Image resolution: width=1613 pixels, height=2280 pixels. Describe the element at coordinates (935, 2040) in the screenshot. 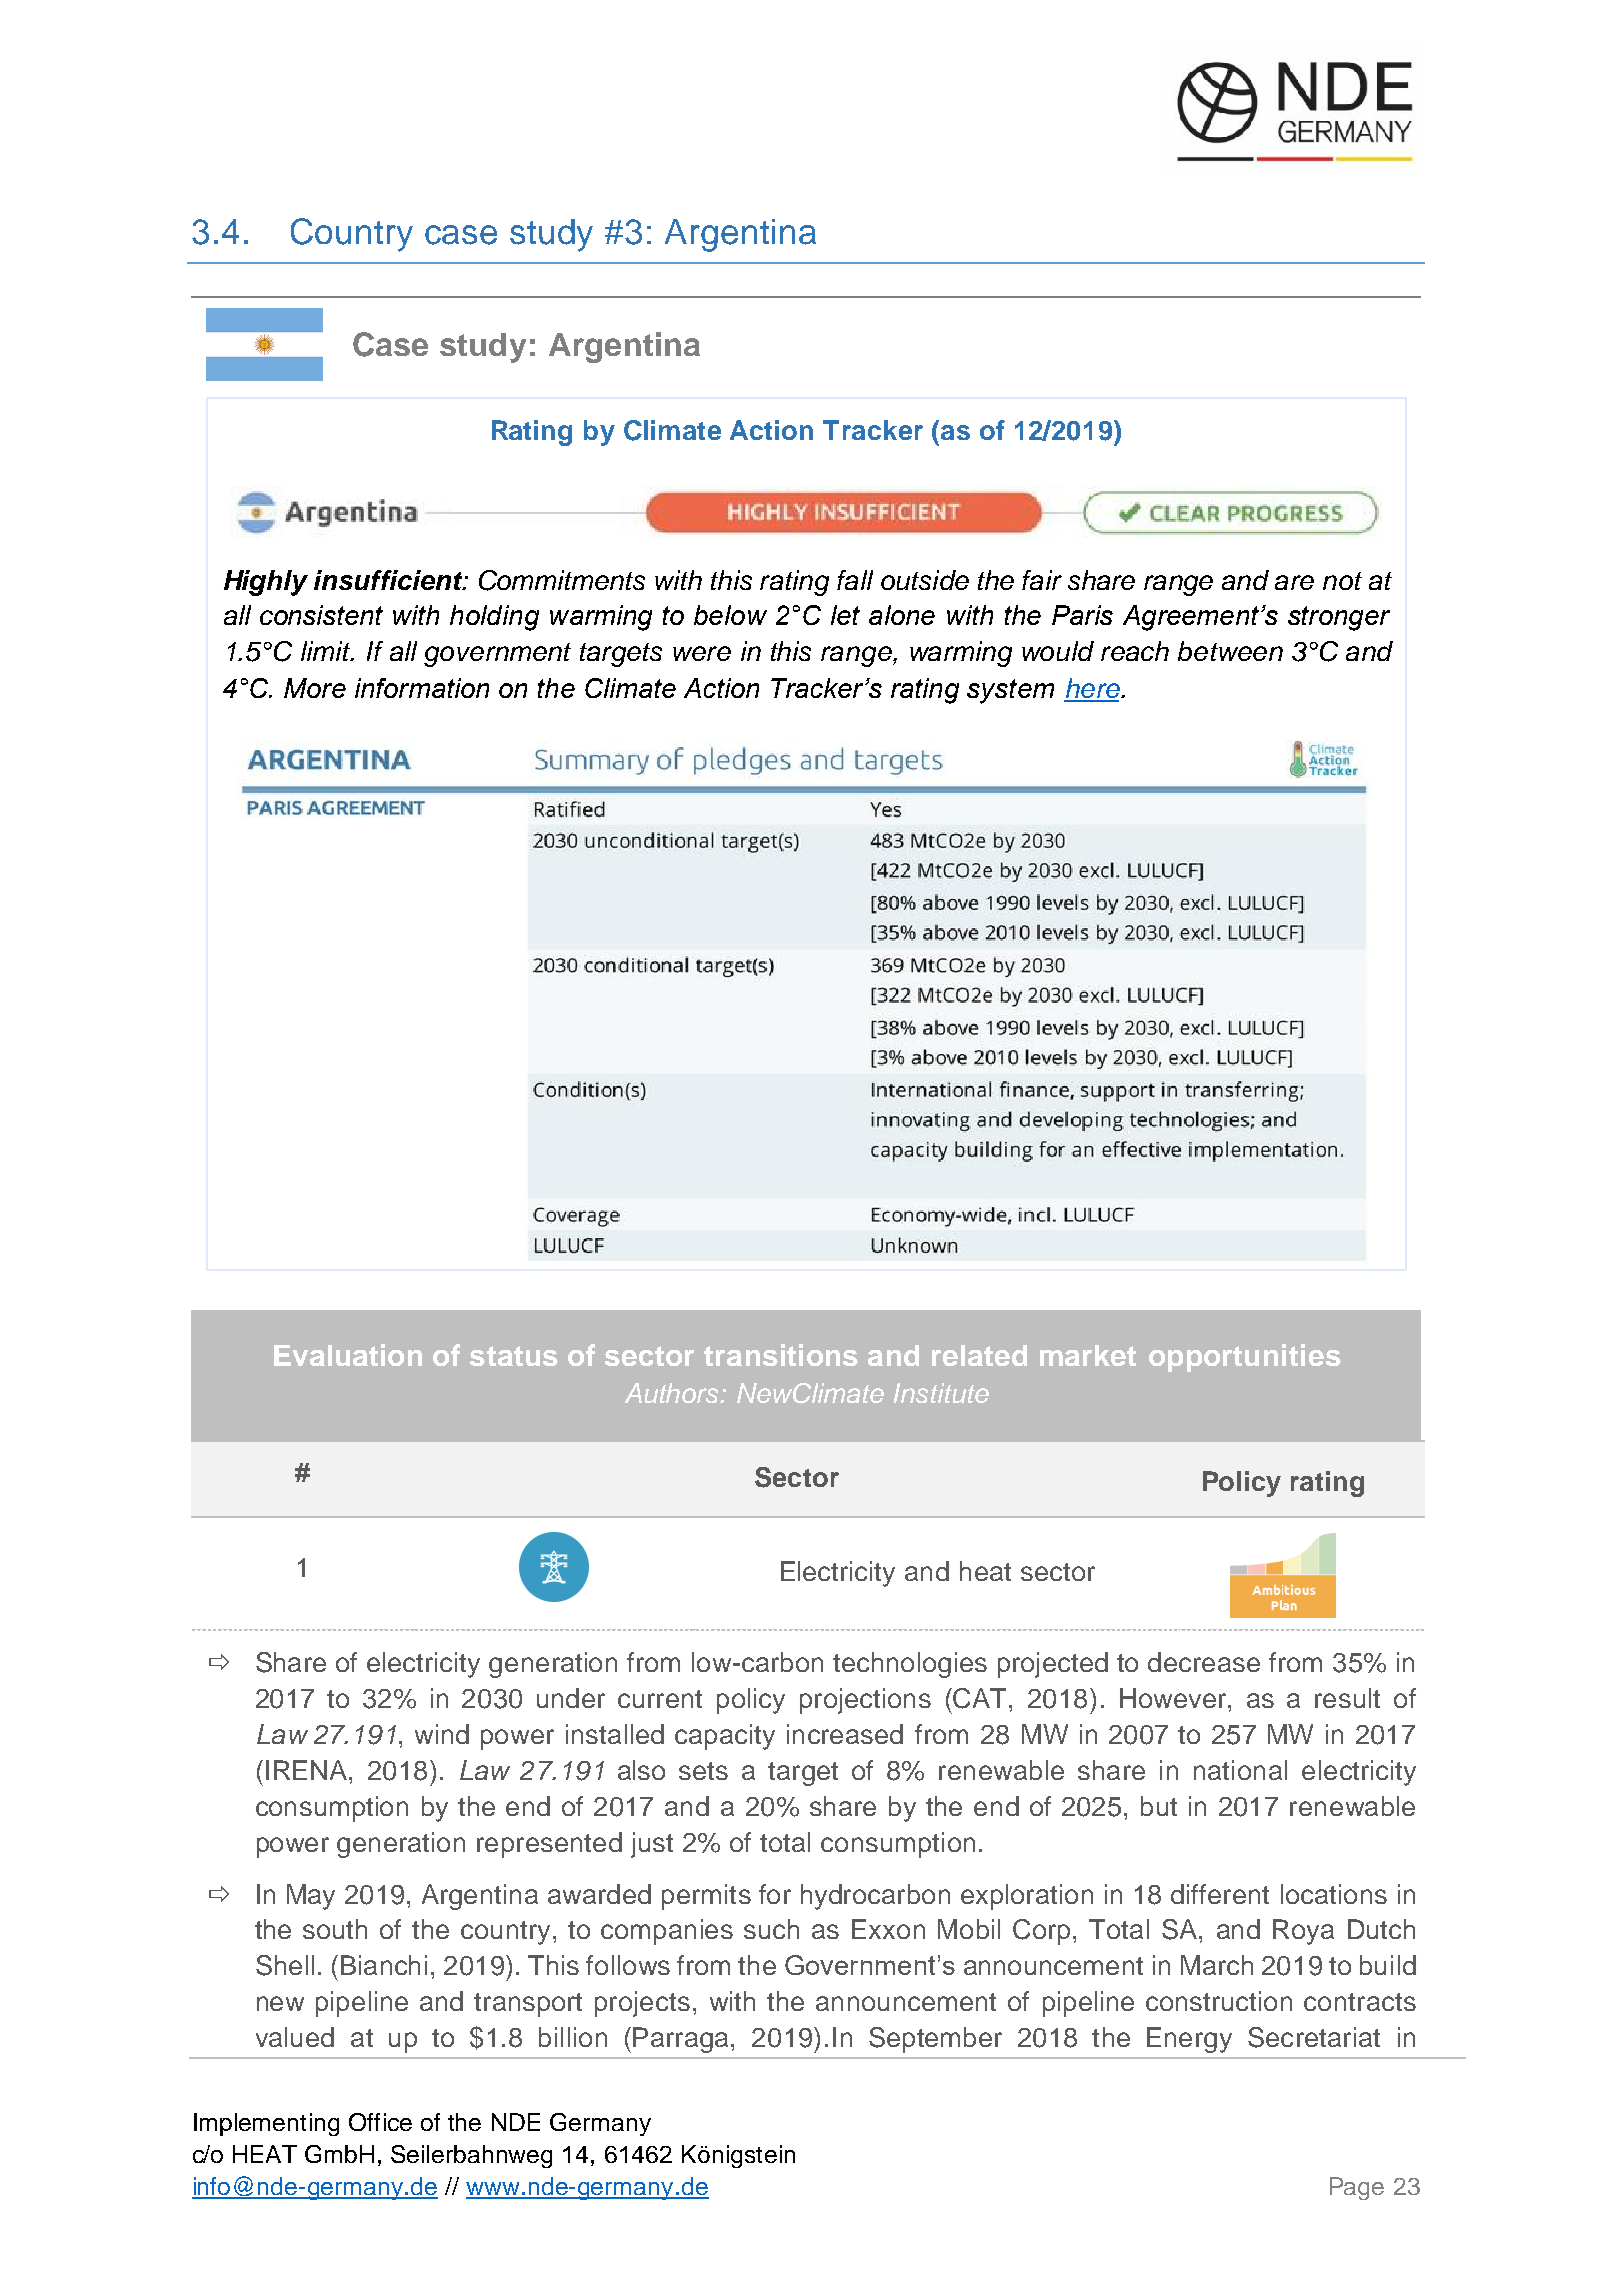

I see `September` at that location.
